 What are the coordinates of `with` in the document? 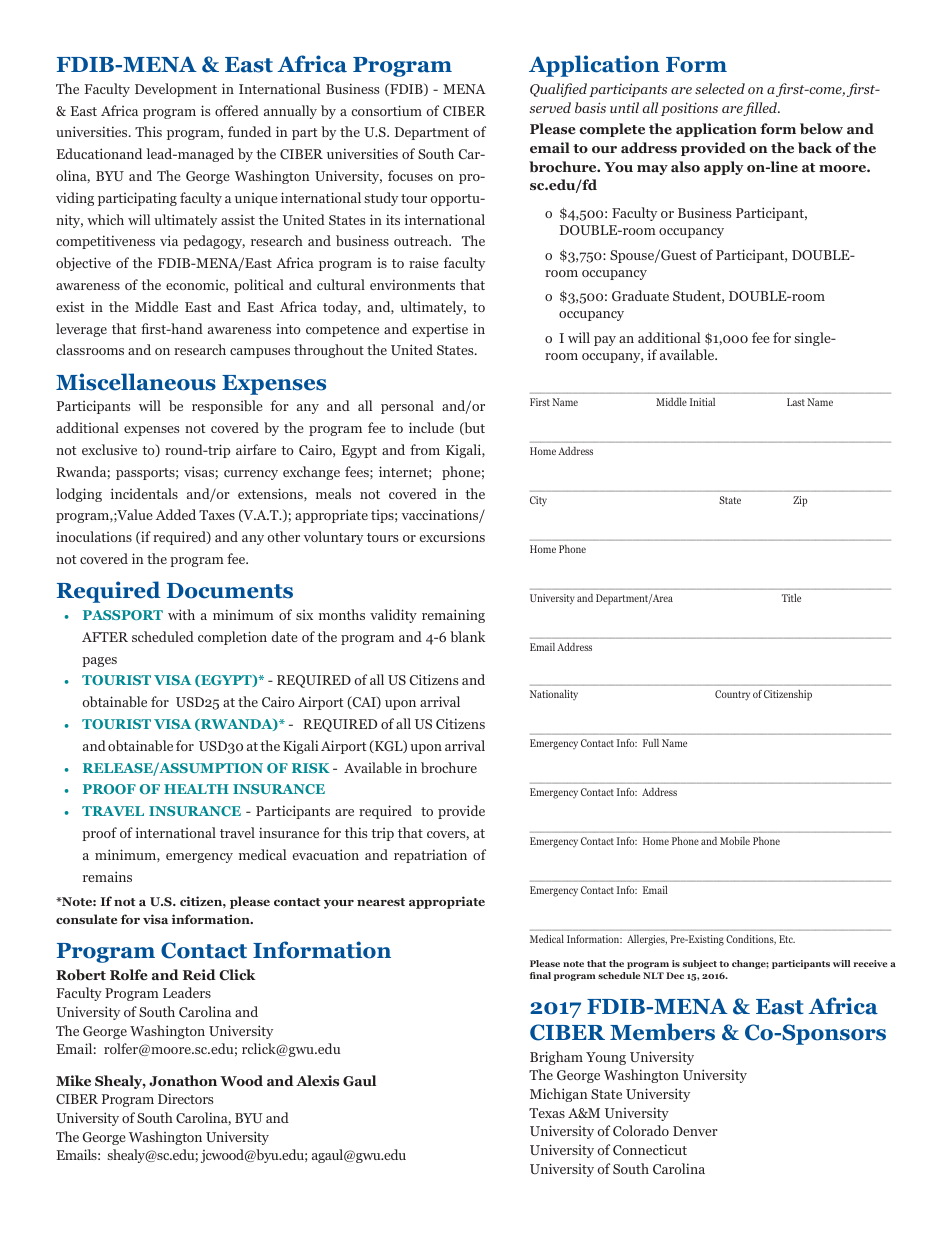 It's located at (181, 614).
